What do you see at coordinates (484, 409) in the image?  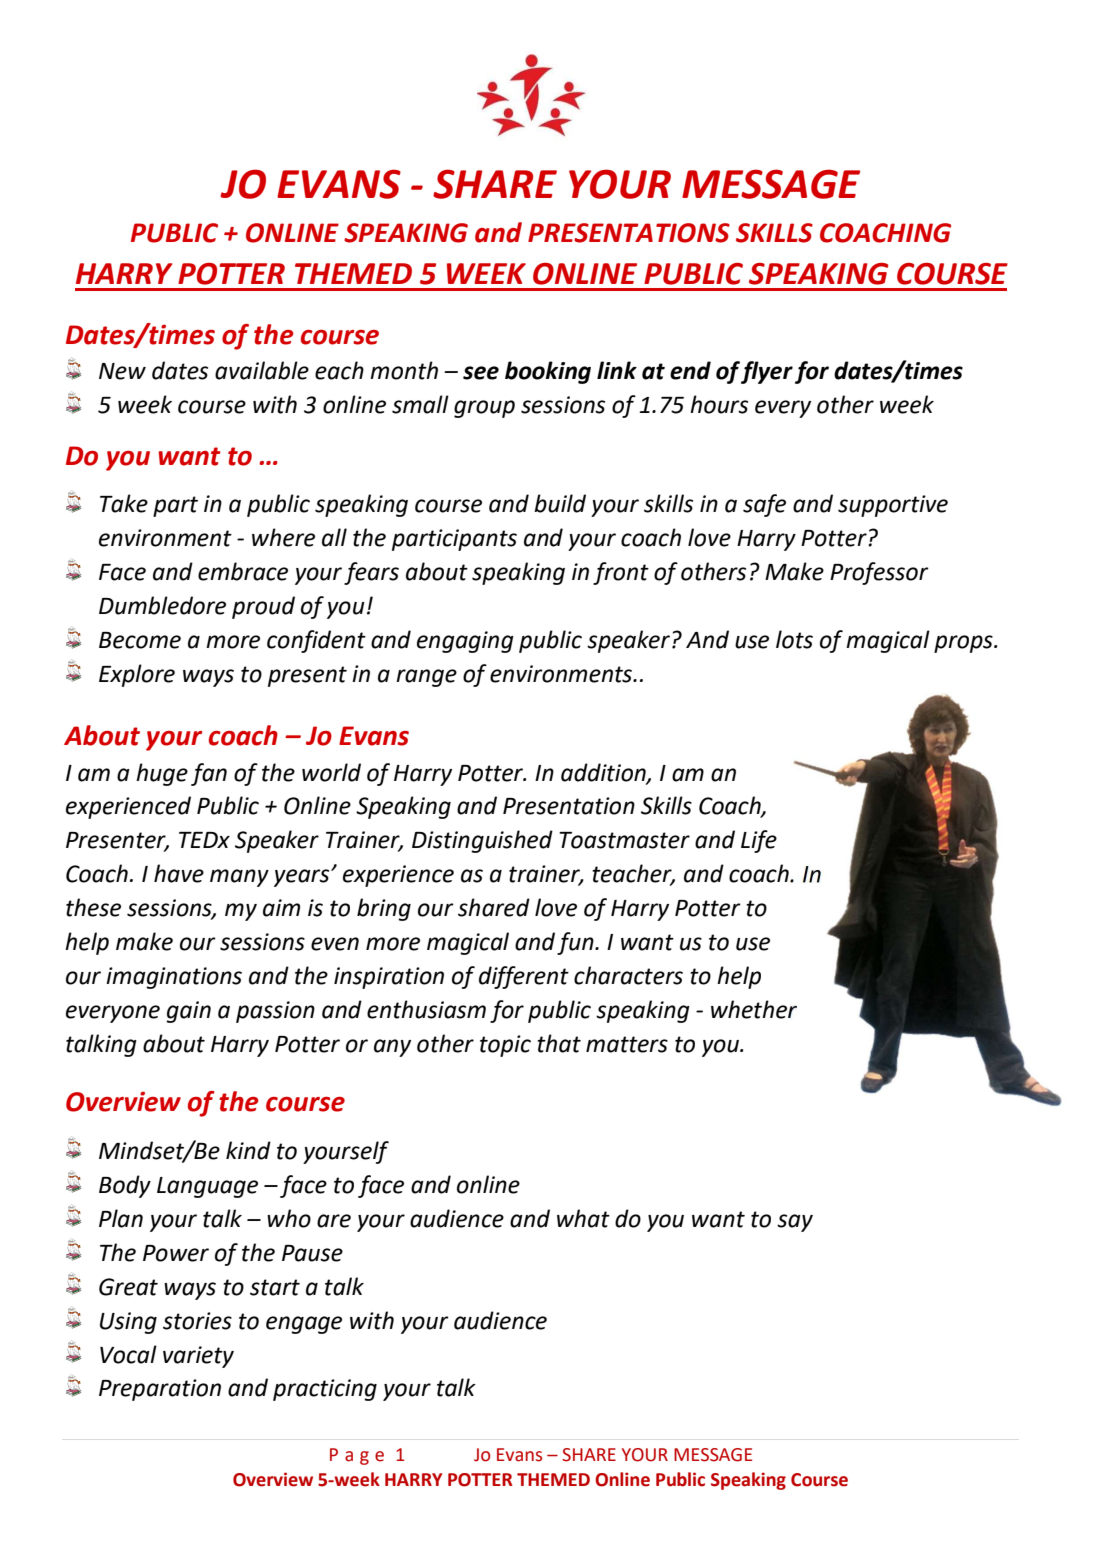 I see `group` at bounding box center [484, 409].
